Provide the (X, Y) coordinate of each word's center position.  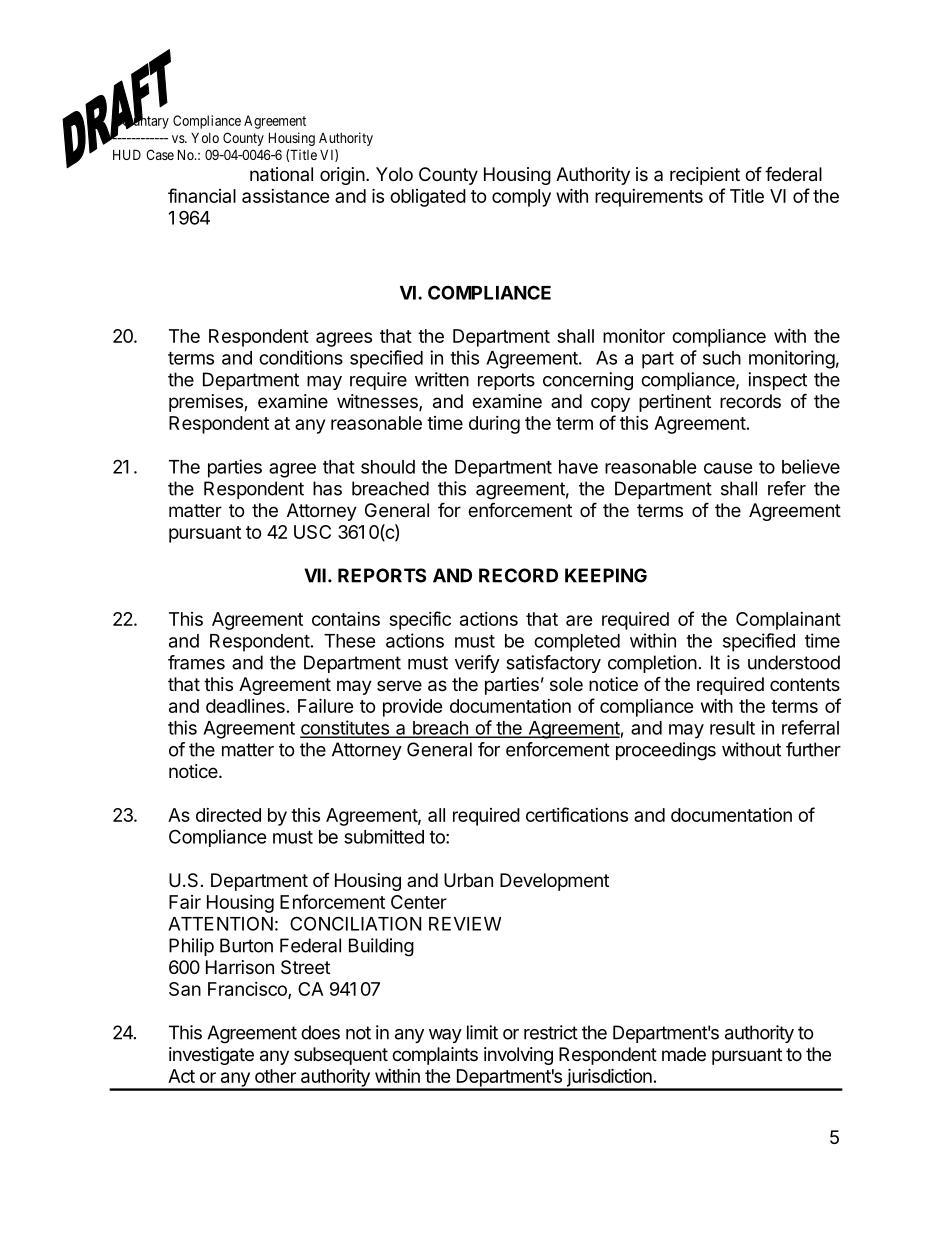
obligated (428, 198)
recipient (705, 176)
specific (420, 620)
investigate (211, 1056)
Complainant (788, 621)
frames (196, 662)
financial (202, 195)
